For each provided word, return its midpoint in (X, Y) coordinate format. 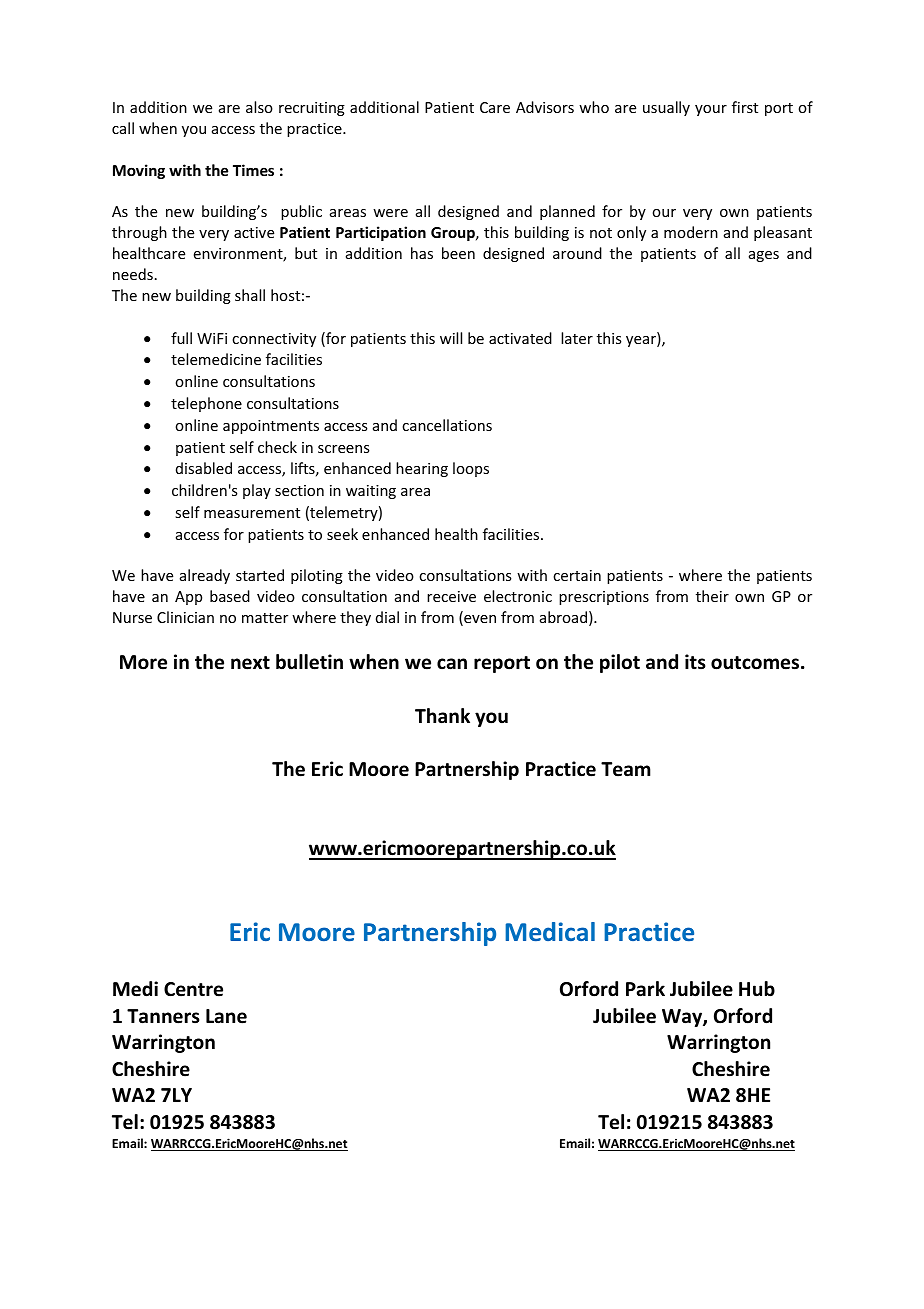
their (712, 596)
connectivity (274, 340)
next (250, 663)
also (259, 107)
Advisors (545, 107)
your (711, 110)
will (451, 338)
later (577, 338)
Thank (442, 716)
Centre (193, 989)
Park (645, 989)
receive (451, 596)
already (205, 576)
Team (626, 769)
